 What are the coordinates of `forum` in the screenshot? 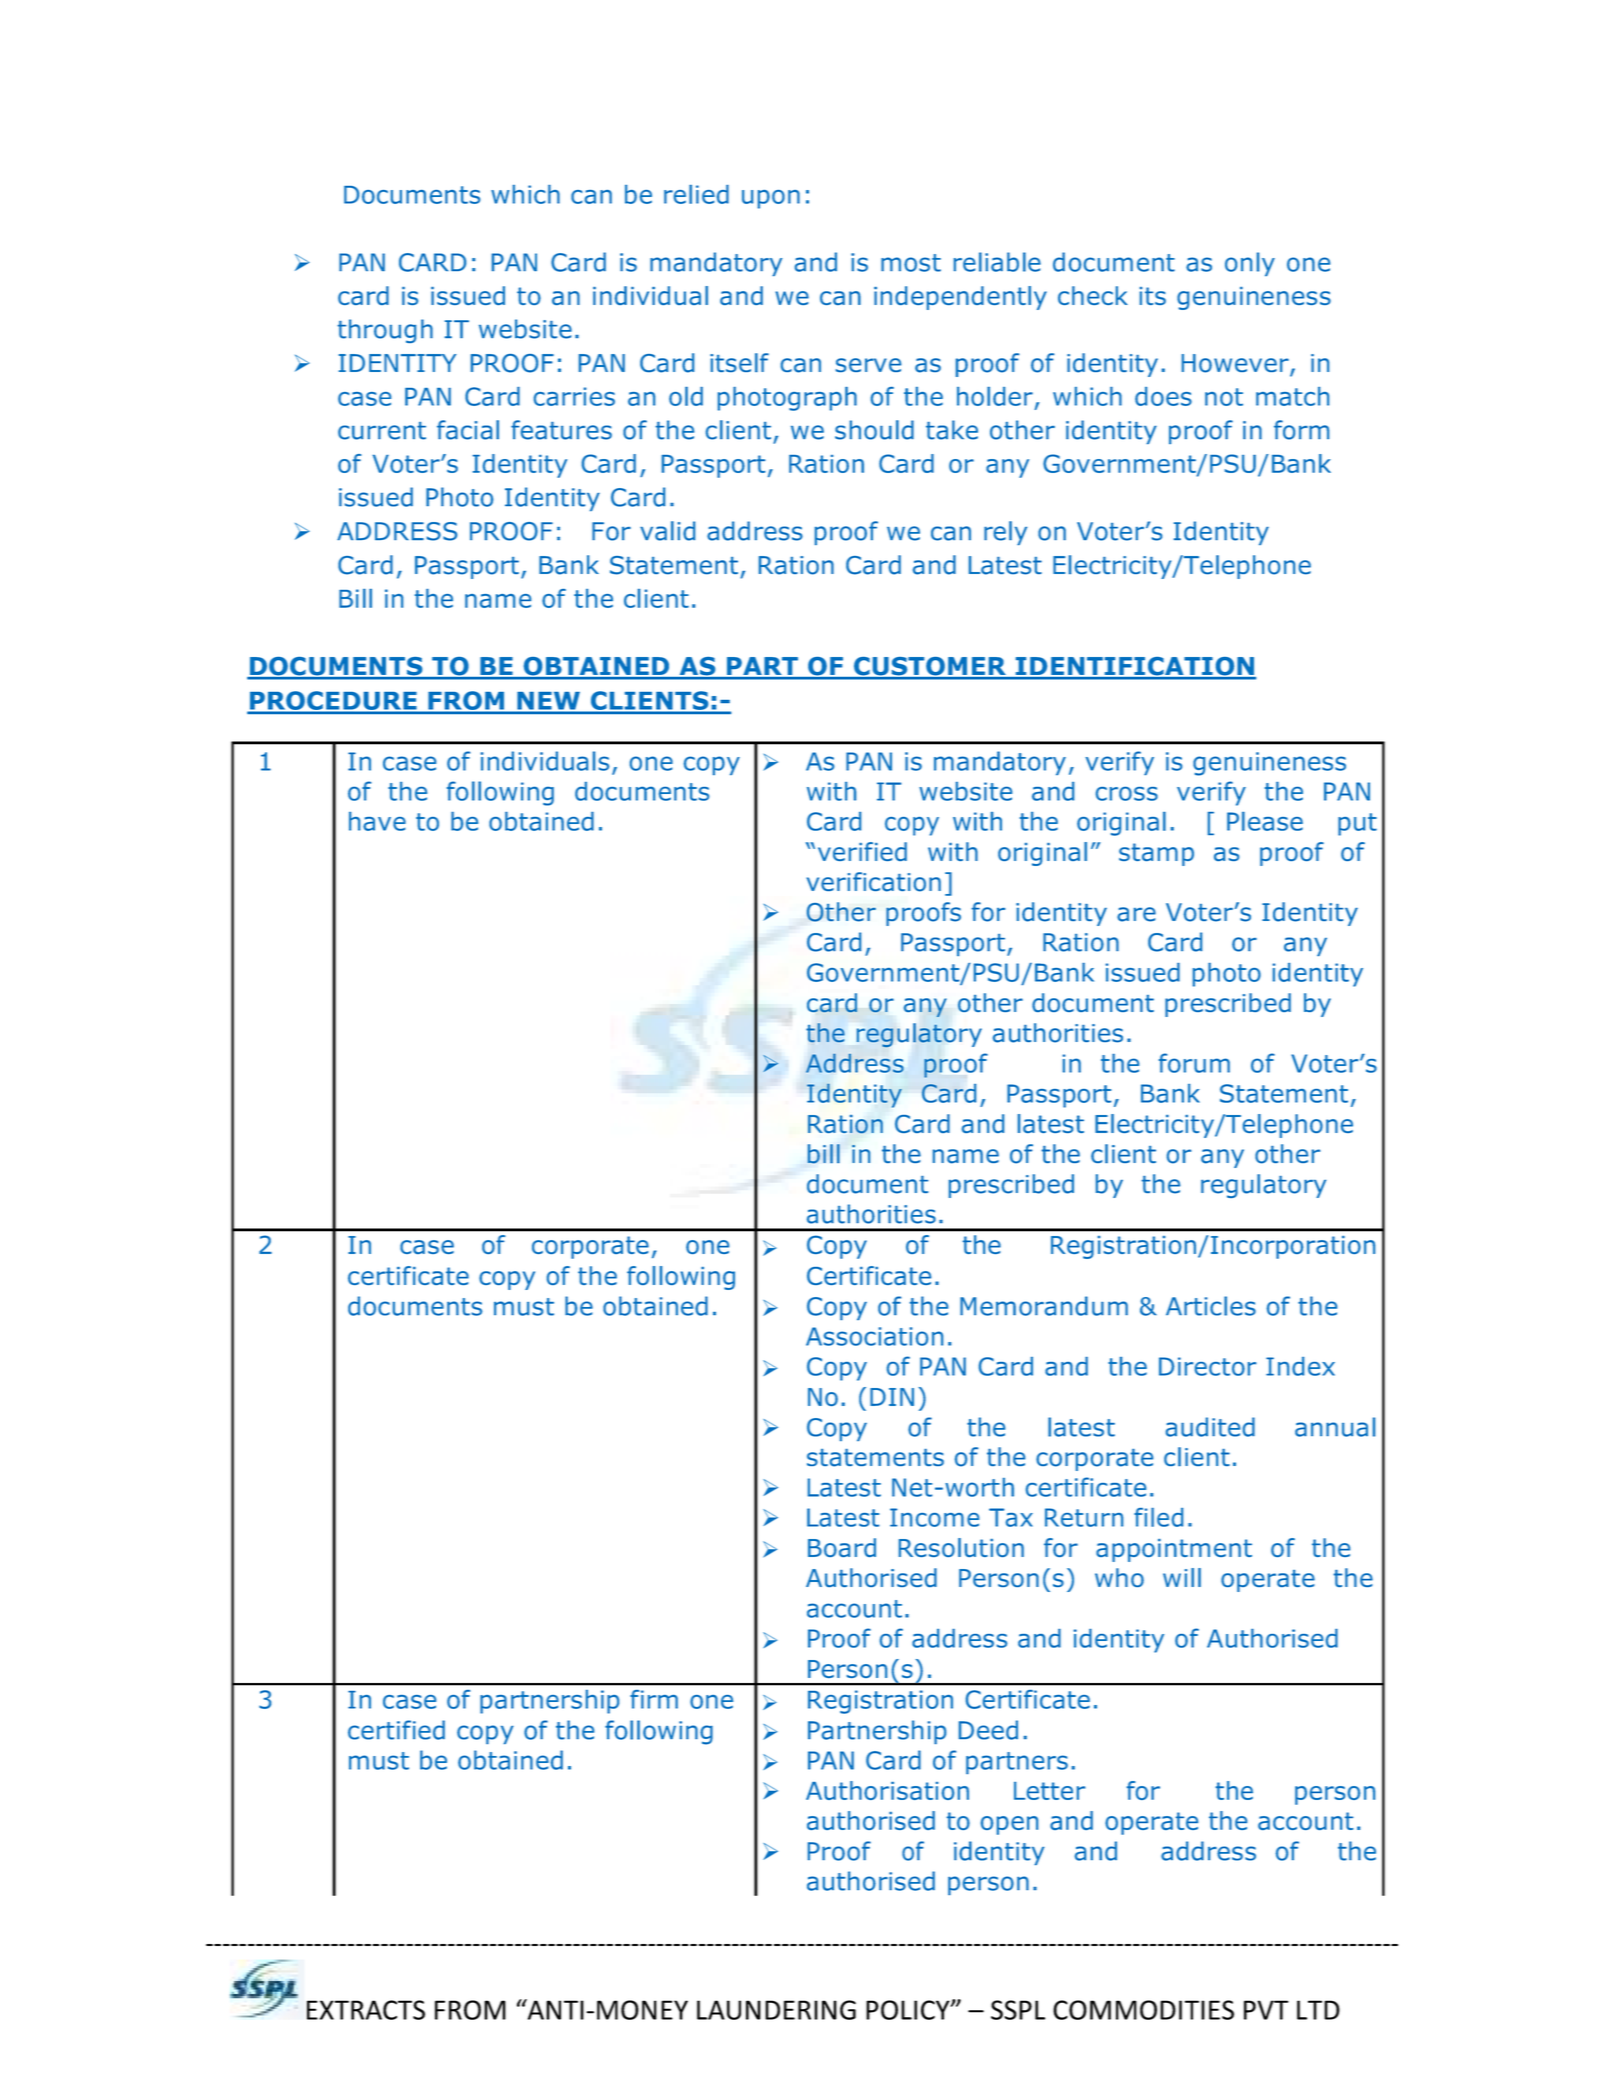 It's located at (1194, 1063).
